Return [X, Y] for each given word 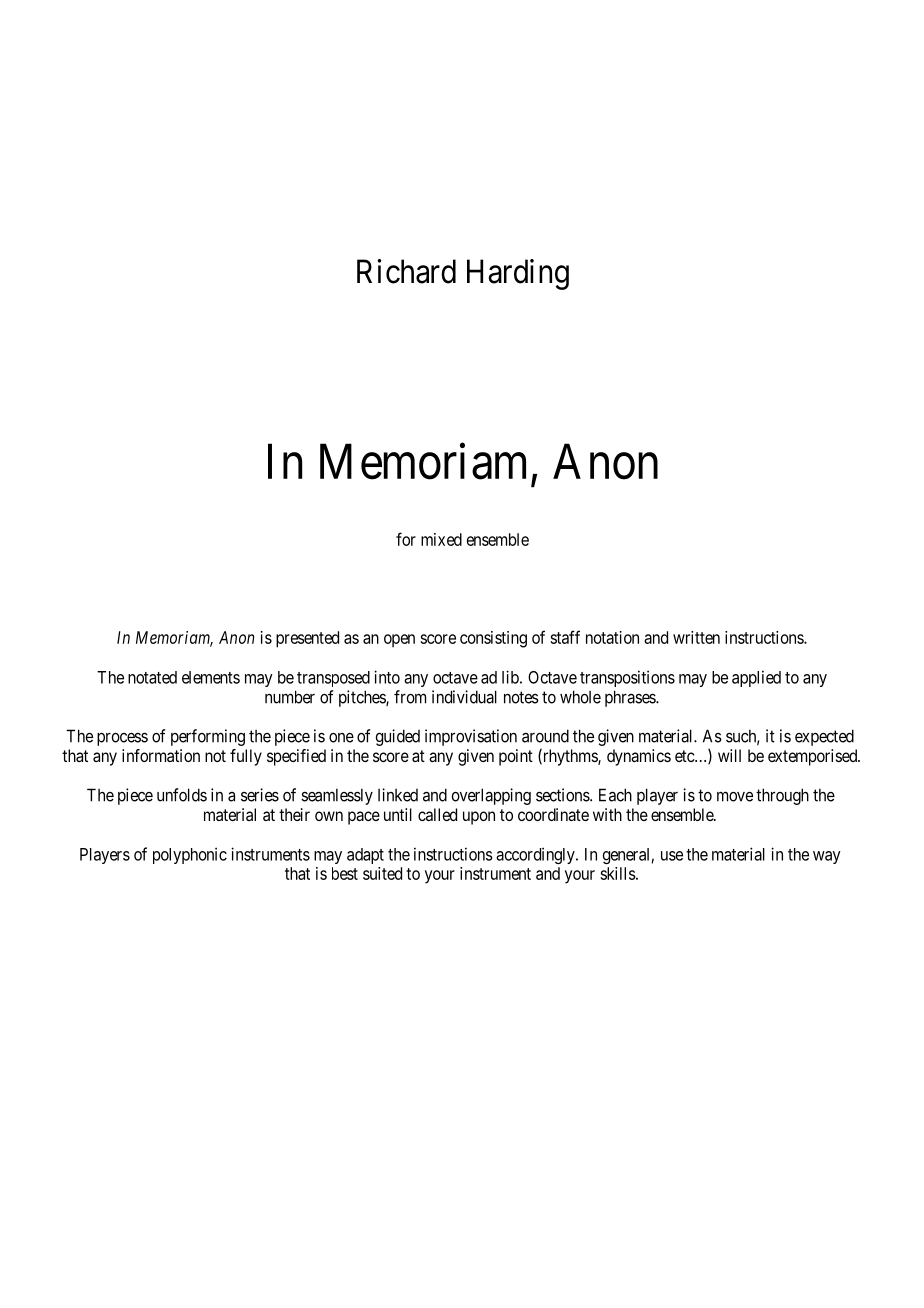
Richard [406, 271]
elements [211, 677]
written [696, 637]
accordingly [536, 855]
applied [756, 678]
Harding [518, 274]
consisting [493, 639]
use [672, 856]
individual [464, 697]
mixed [441, 539]
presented [307, 639]
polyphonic [190, 855]
